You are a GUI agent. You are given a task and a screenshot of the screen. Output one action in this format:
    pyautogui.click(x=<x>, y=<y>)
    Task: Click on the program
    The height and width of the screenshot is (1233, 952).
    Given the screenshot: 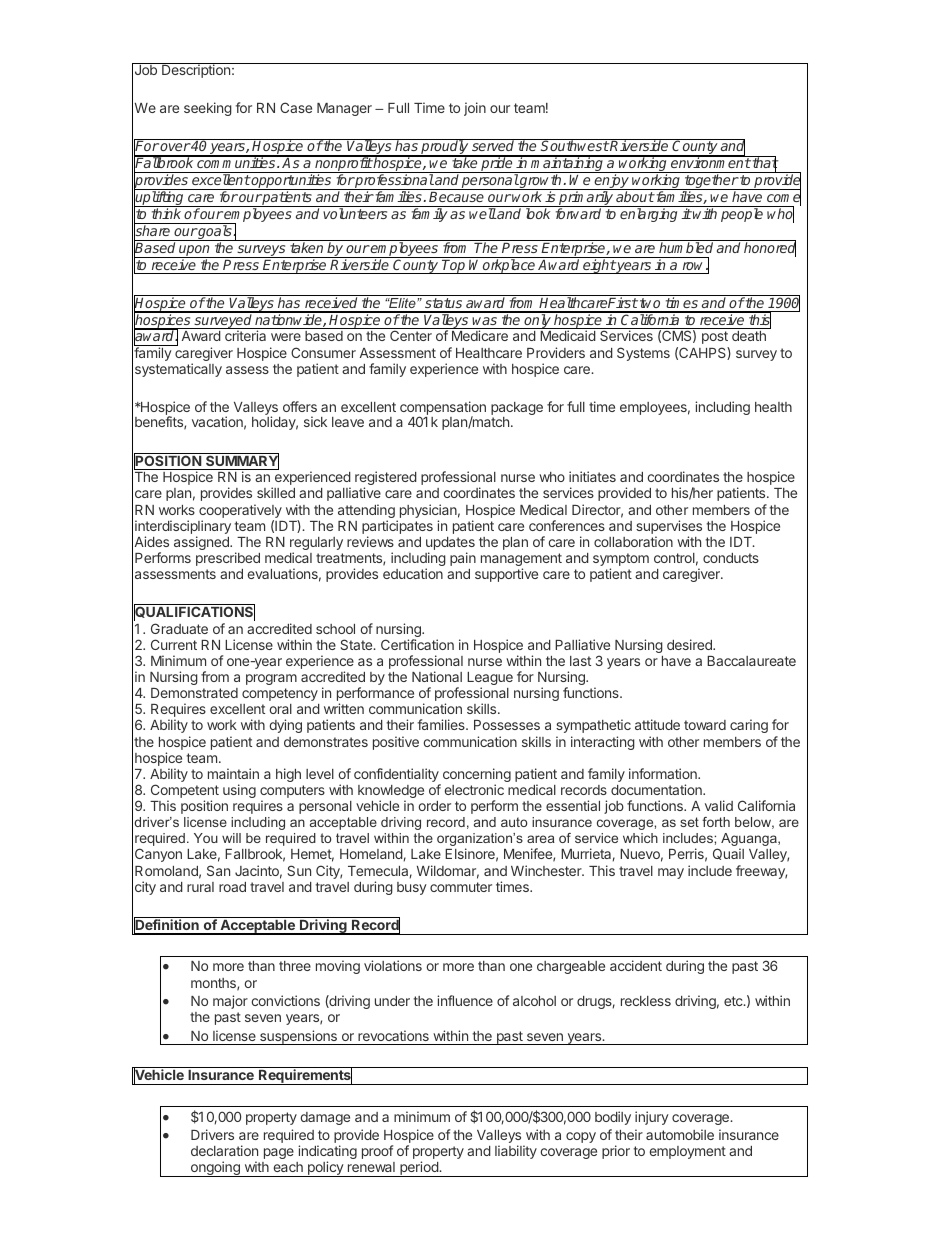 What is the action you would take?
    pyautogui.click(x=271, y=679)
